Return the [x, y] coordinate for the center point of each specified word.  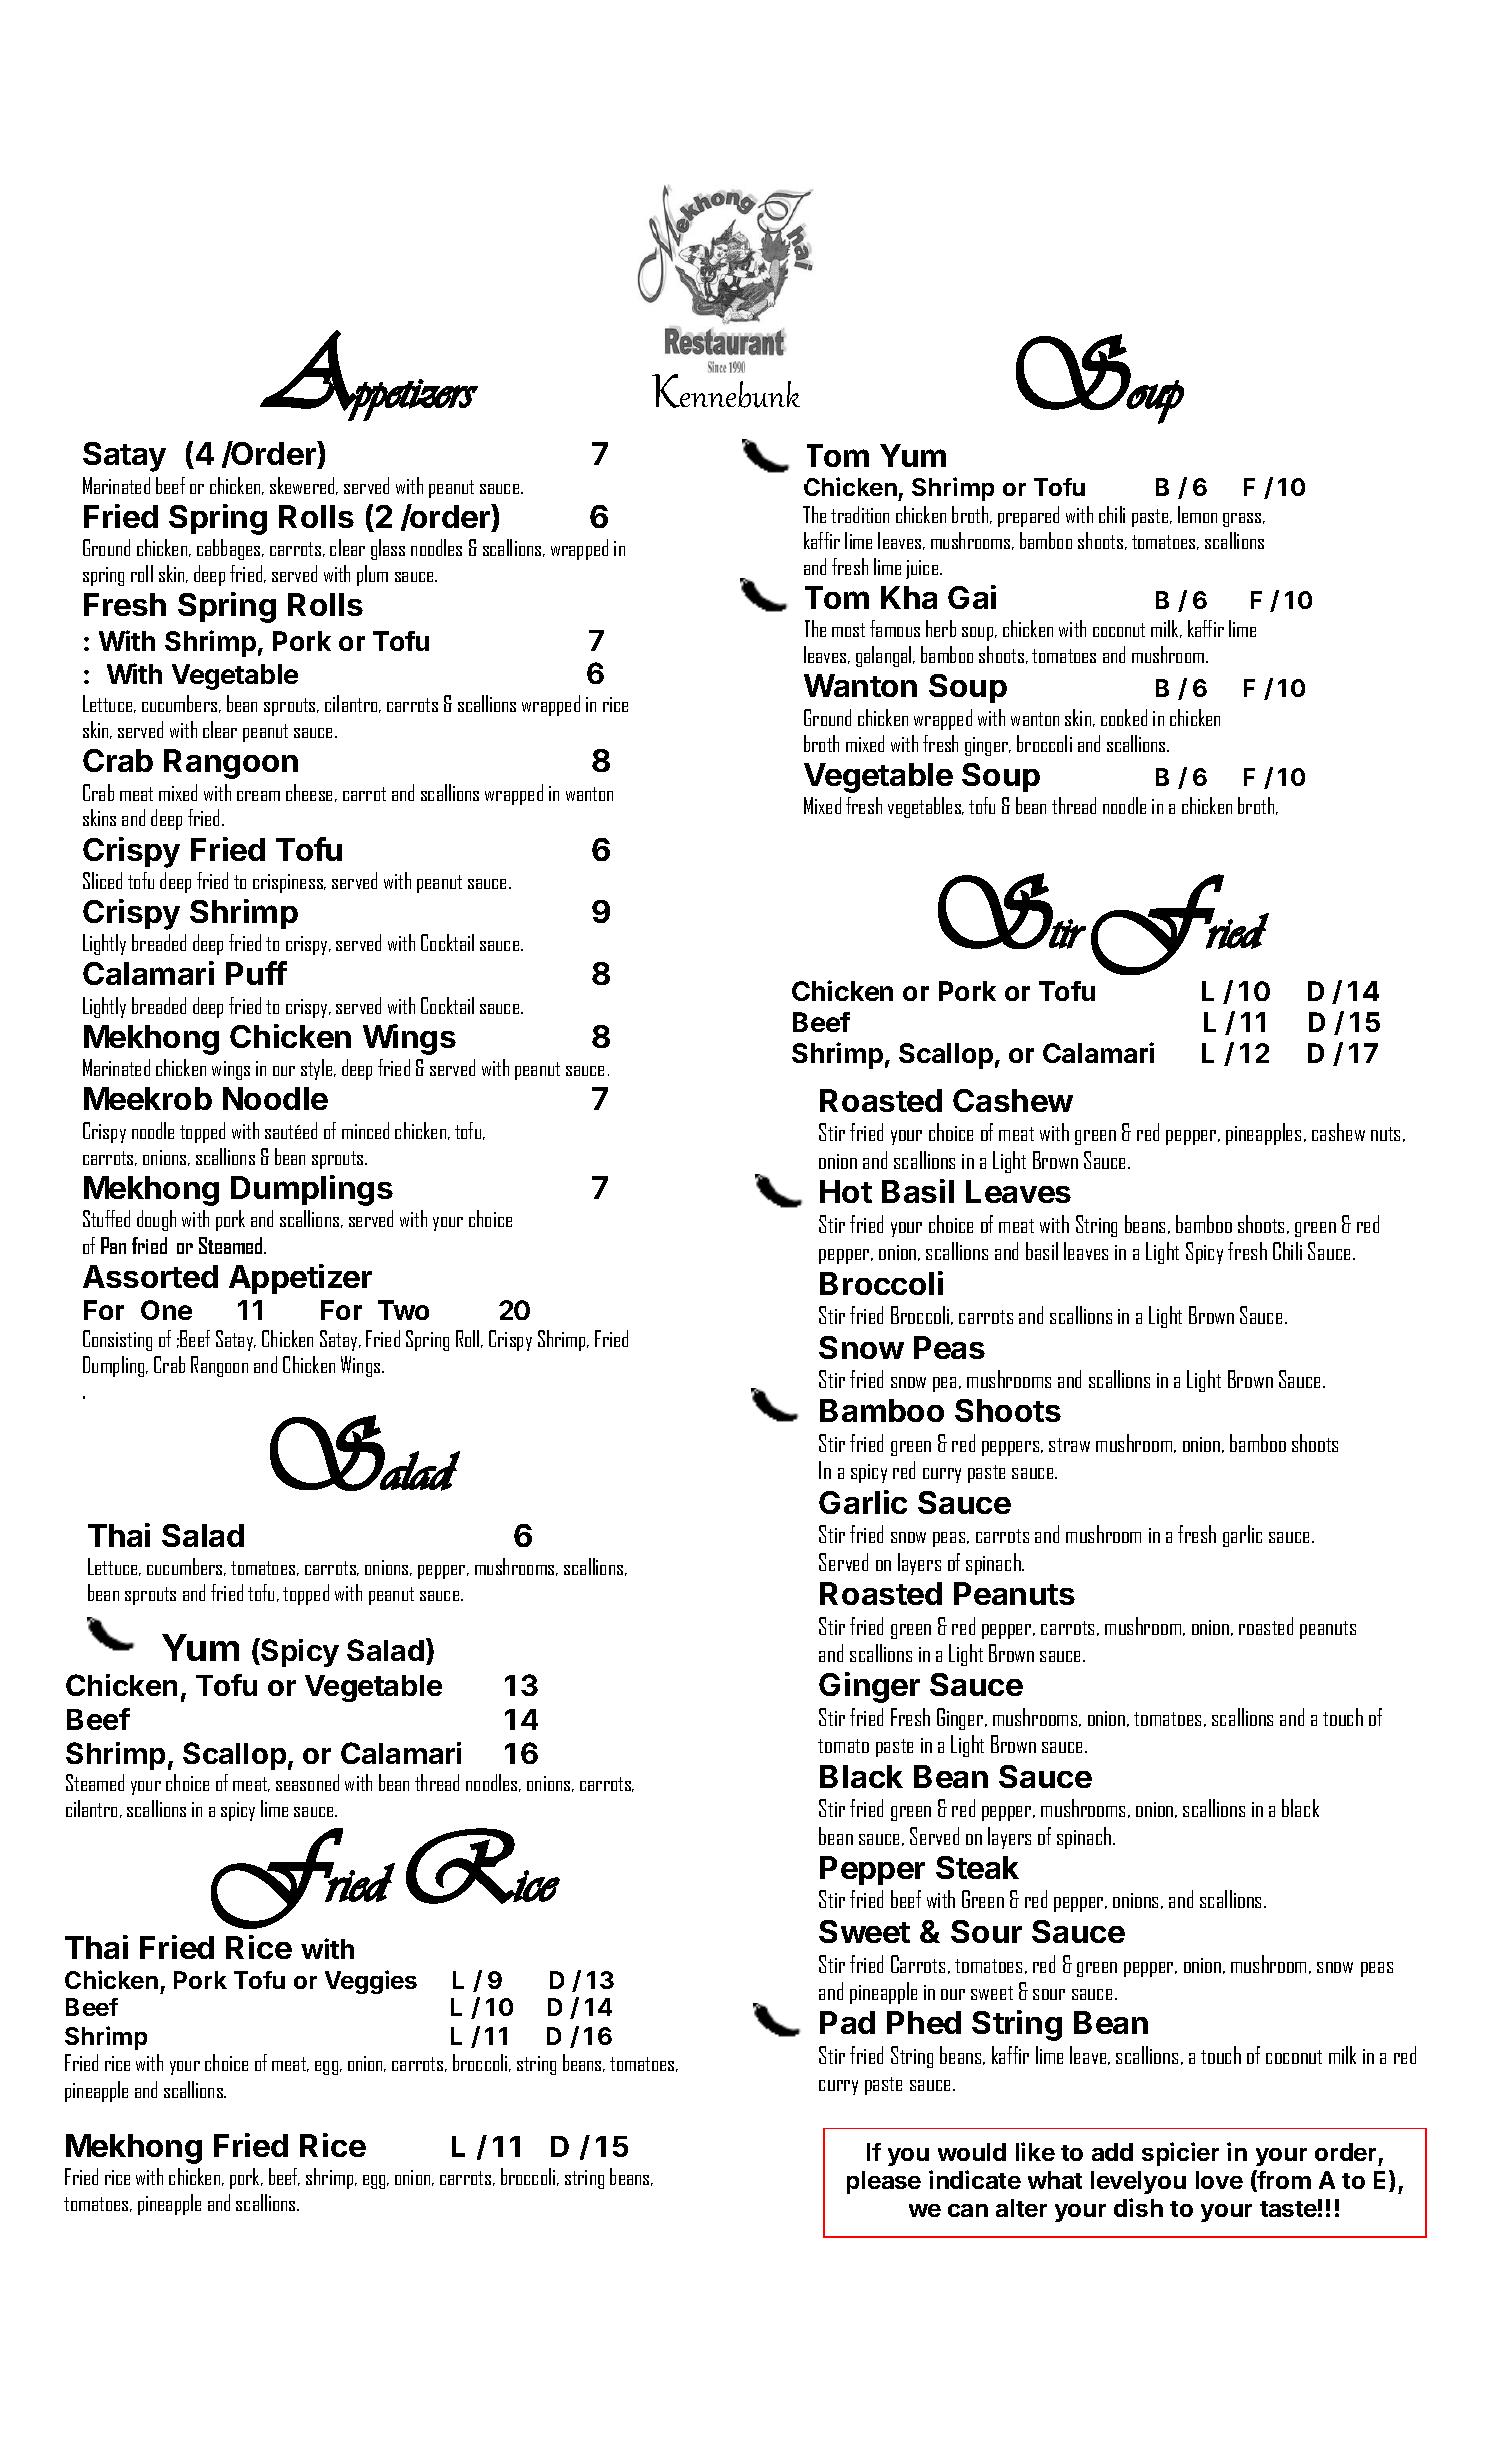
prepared [1028, 516]
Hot [846, 1191]
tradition [860, 514]
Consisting [117, 1340]
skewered [303, 486]
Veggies [371, 1982]
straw [1069, 1445]
